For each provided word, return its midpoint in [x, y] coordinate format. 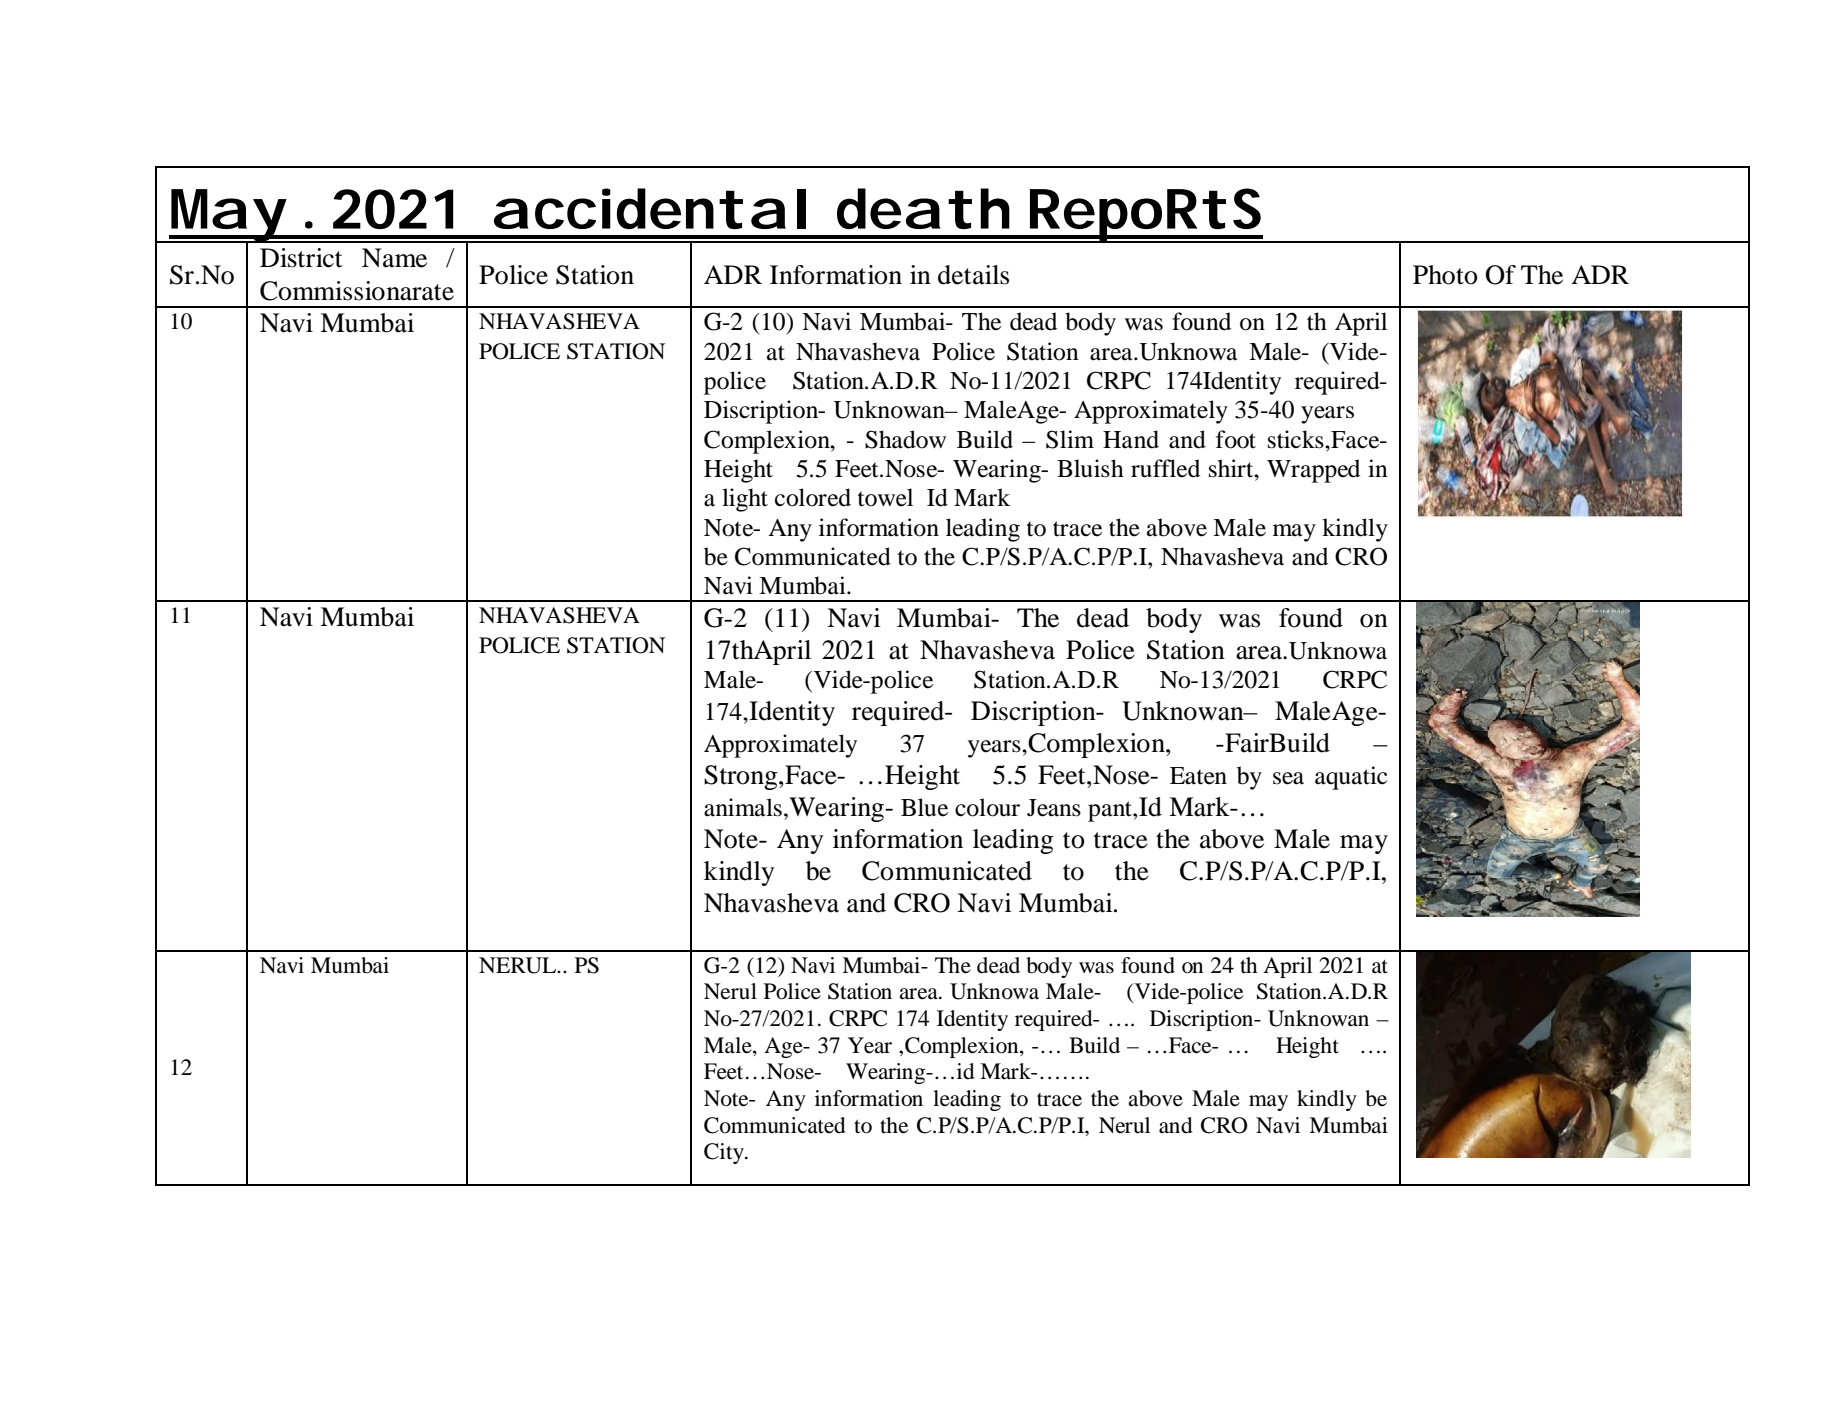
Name [394, 258]
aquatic [1351, 778]
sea [1288, 778]
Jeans [1054, 808]
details [973, 275]
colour [987, 807]
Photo [1445, 275]
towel [885, 497]
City [725, 1153]
